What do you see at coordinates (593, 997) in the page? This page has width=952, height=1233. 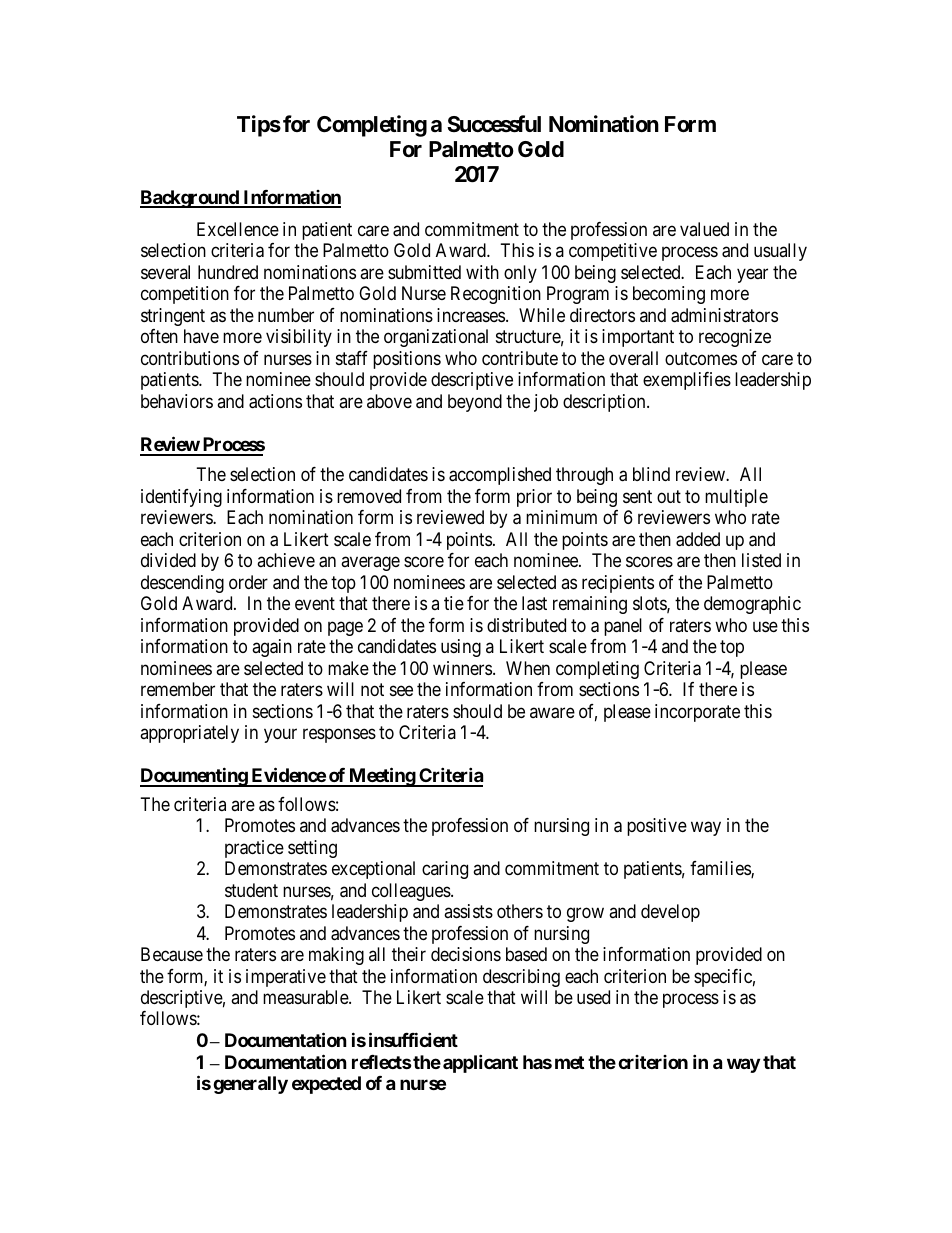 I see `used` at bounding box center [593, 997].
